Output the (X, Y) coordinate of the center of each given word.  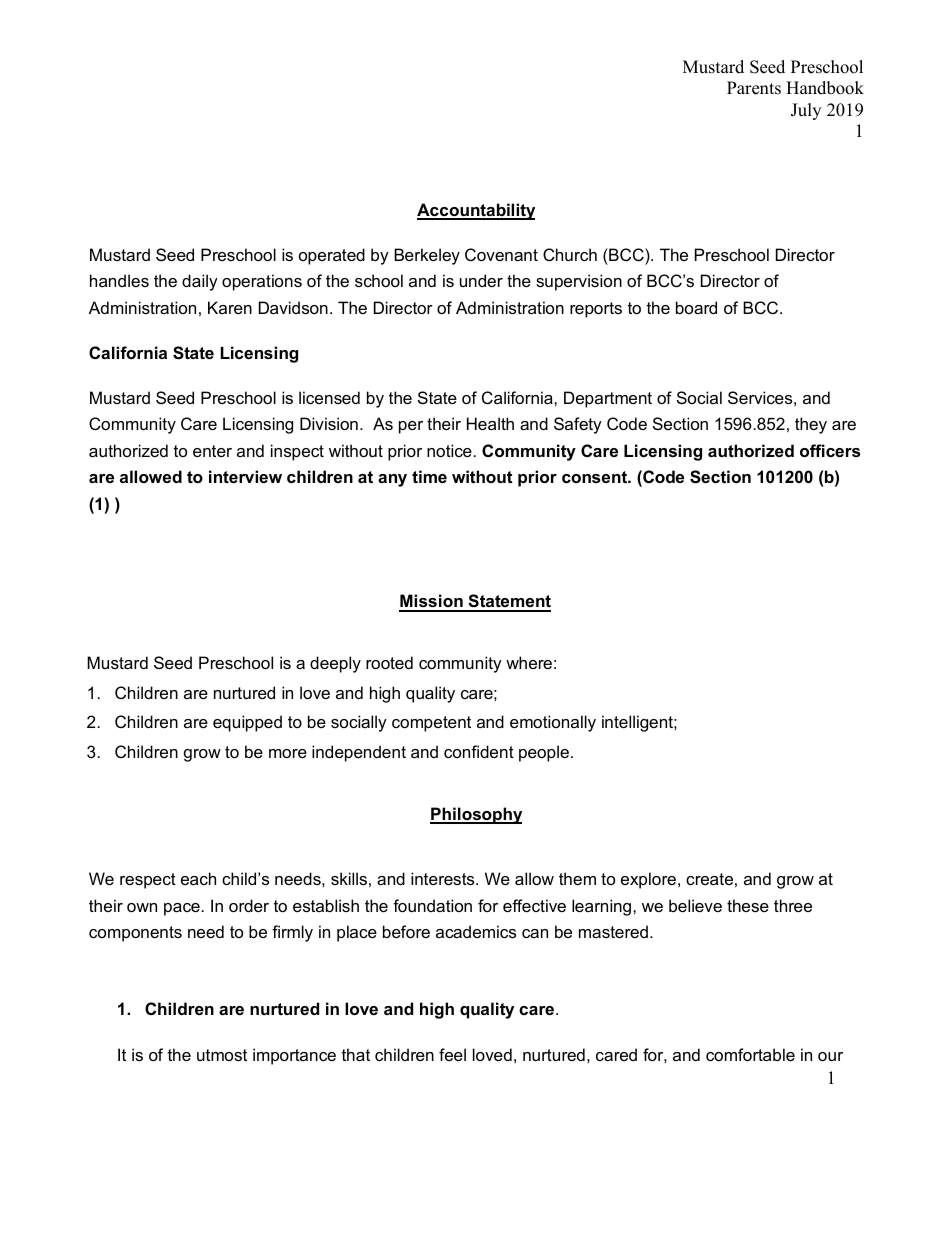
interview (245, 476)
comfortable (750, 1054)
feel (452, 1054)
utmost (222, 1055)
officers (830, 450)
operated (332, 256)
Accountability (476, 211)
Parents (754, 88)
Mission (432, 602)
